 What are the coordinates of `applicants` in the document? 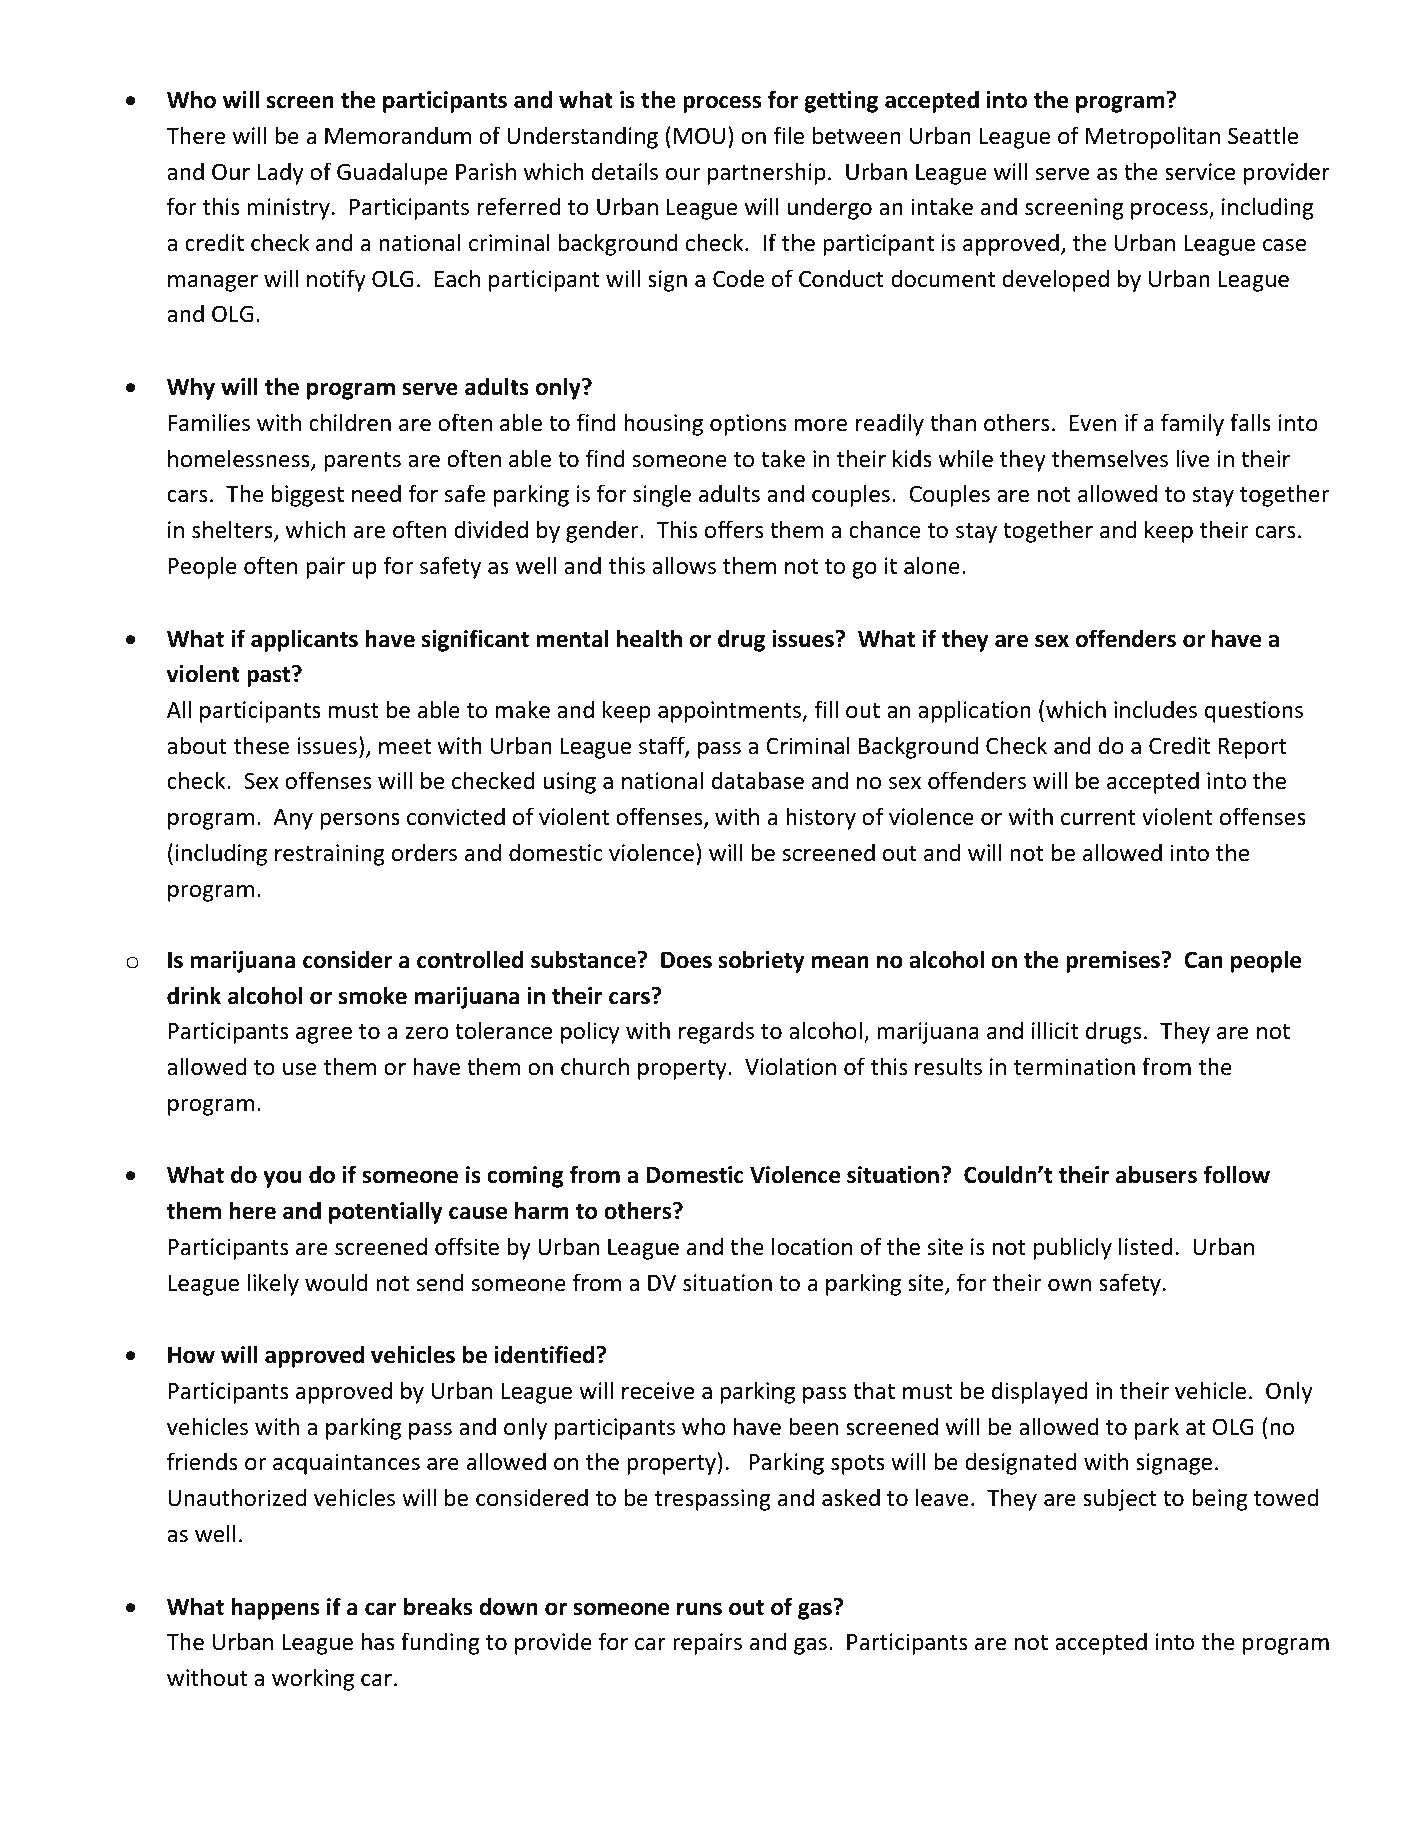 It's located at (304, 640).
